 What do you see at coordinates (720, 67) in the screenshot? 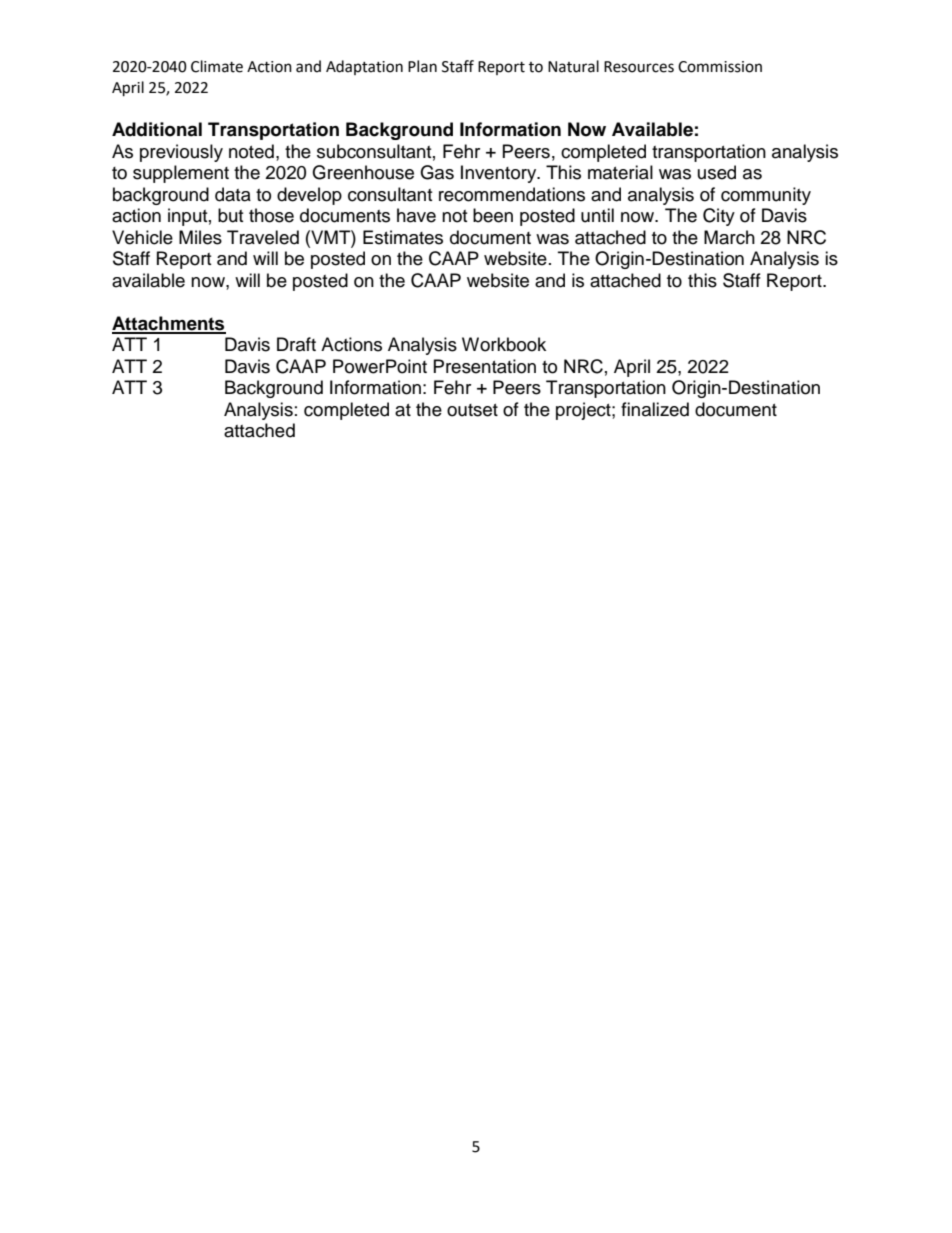
I see `Commission` at bounding box center [720, 67].
